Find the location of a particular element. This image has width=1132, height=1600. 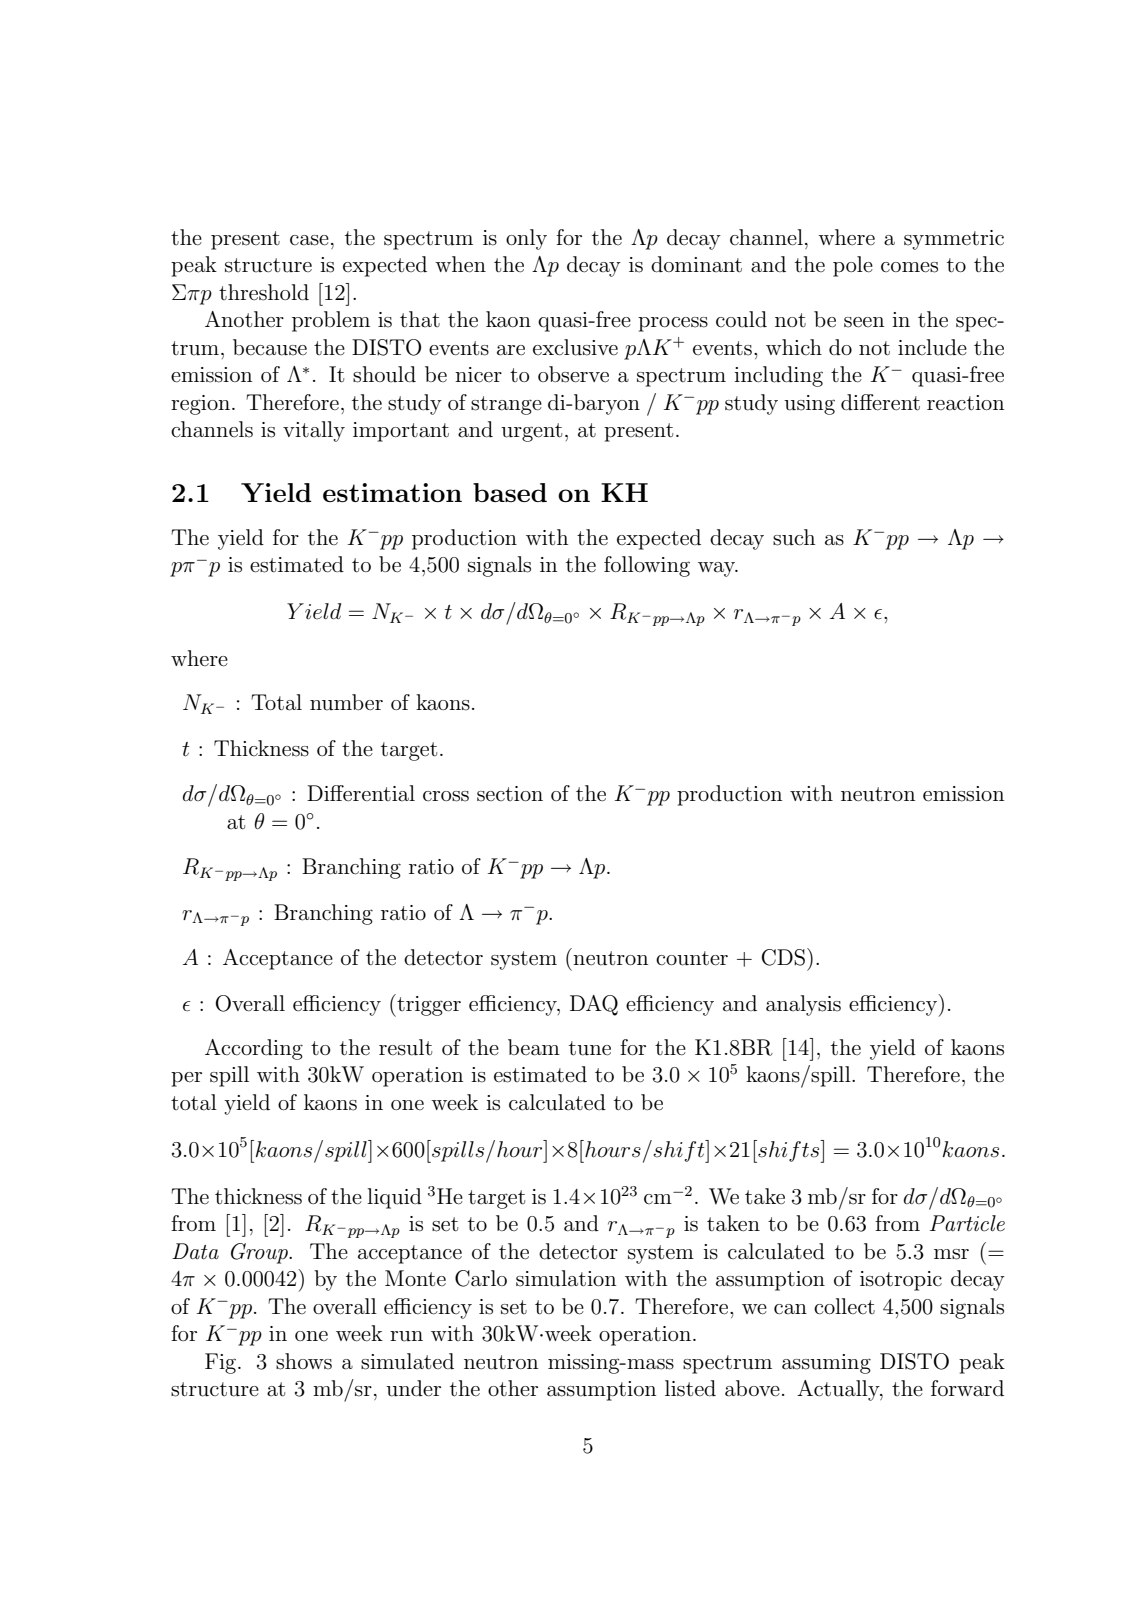

shows is located at coordinates (304, 1361).
